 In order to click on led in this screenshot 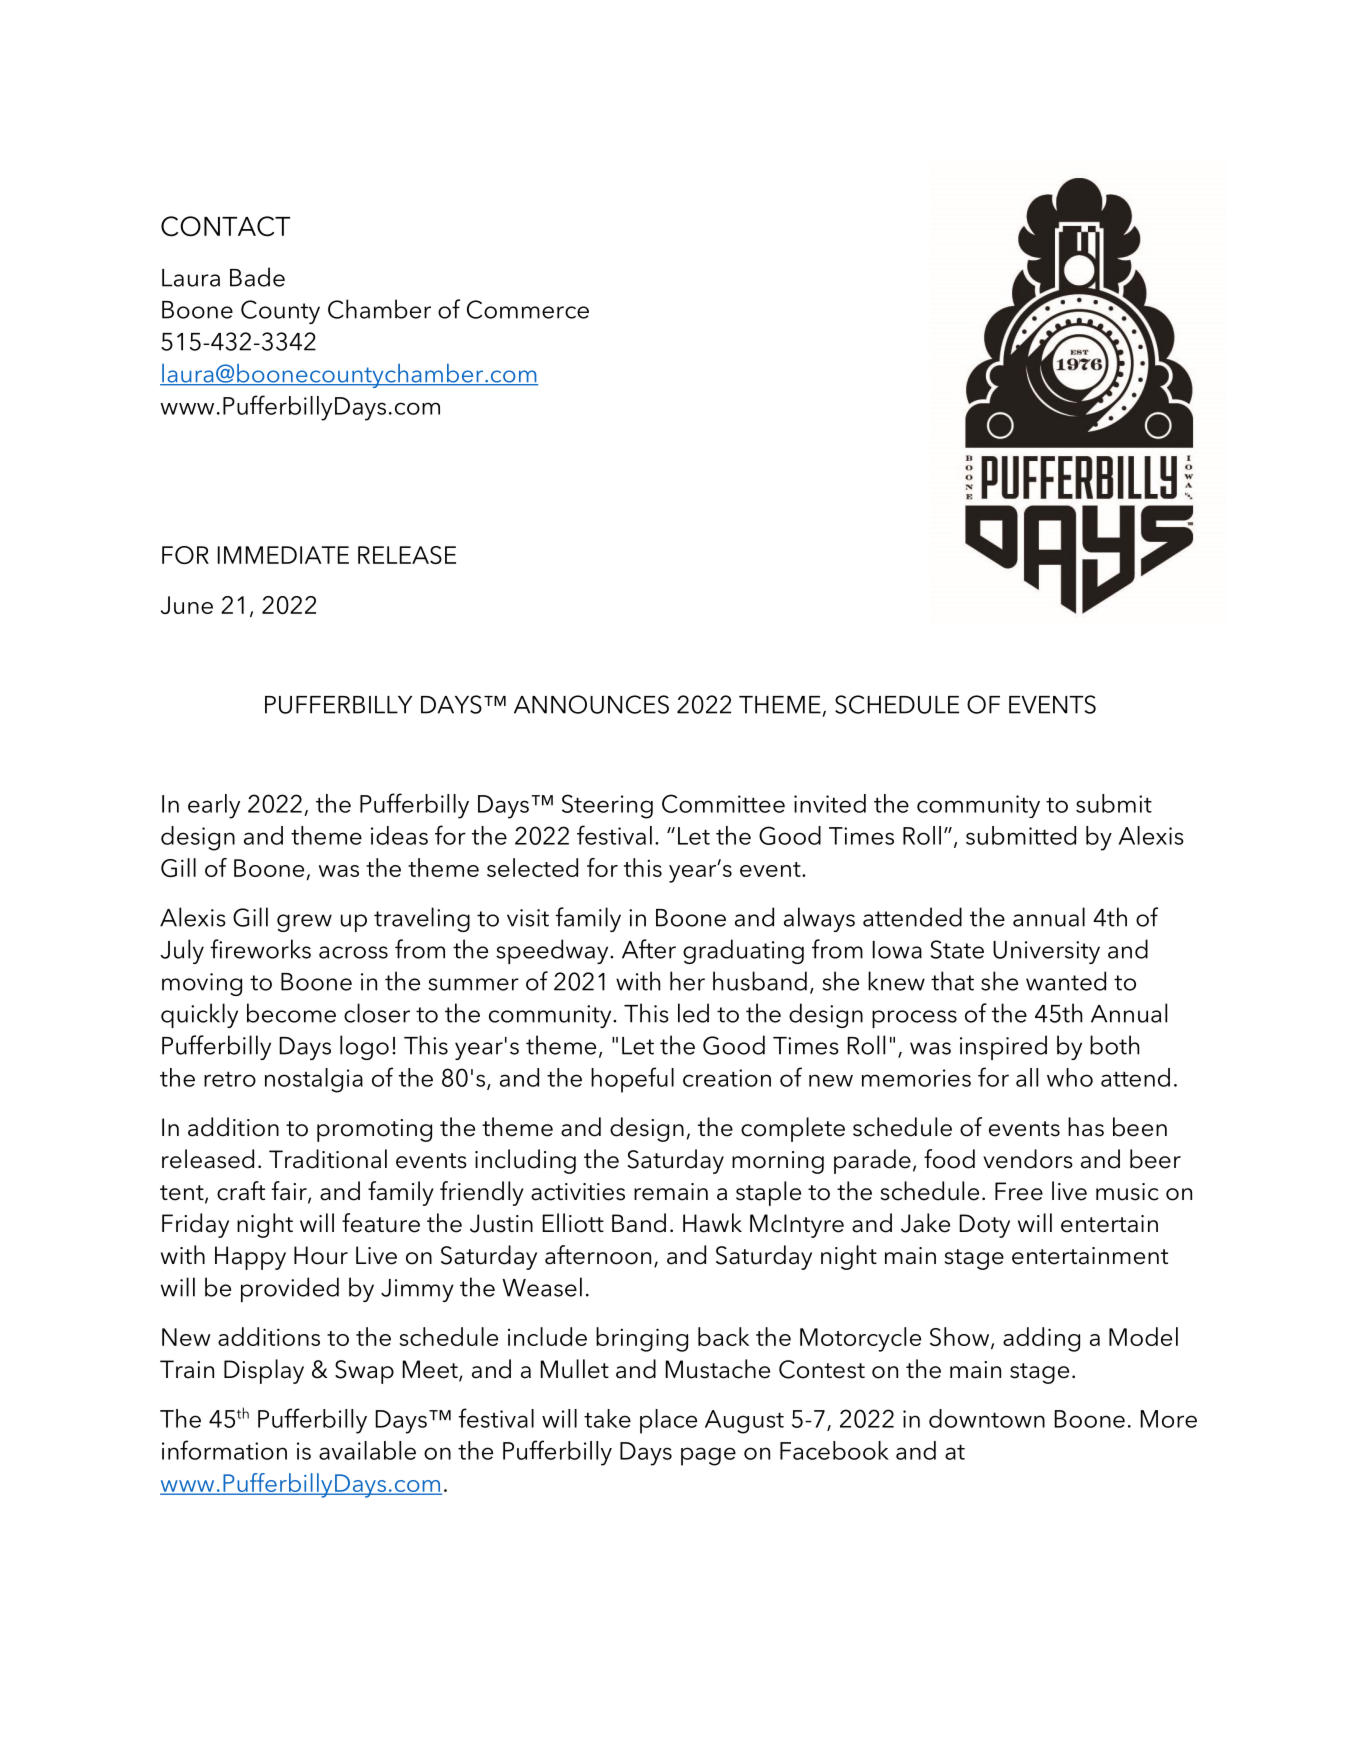, I will do `click(693, 1013)`.
